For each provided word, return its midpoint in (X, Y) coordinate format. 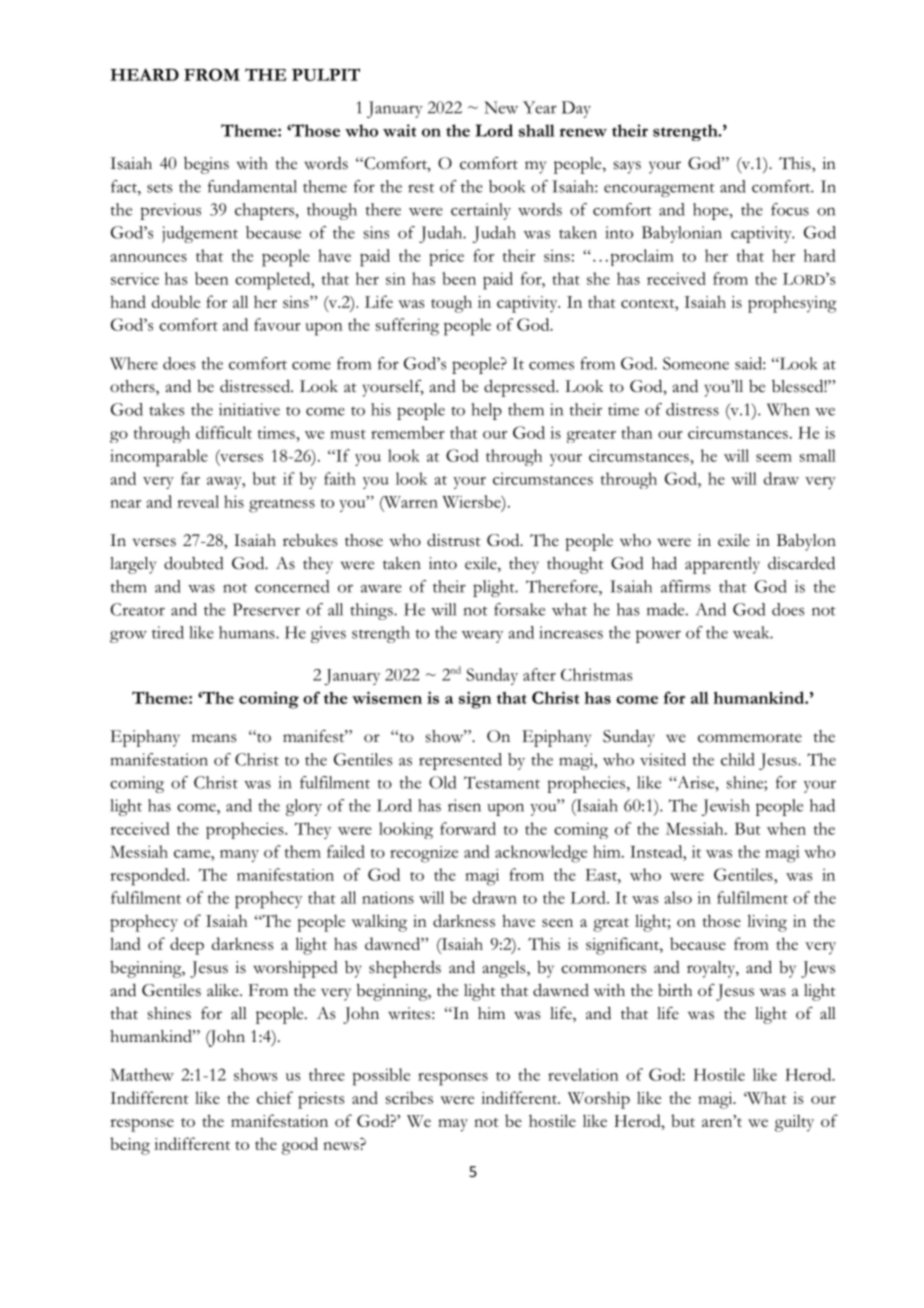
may (453, 1125)
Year (540, 107)
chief (275, 1097)
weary (482, 636)
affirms (686, 586)
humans (248, 632)
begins (206, 165)
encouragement (659, 190)
